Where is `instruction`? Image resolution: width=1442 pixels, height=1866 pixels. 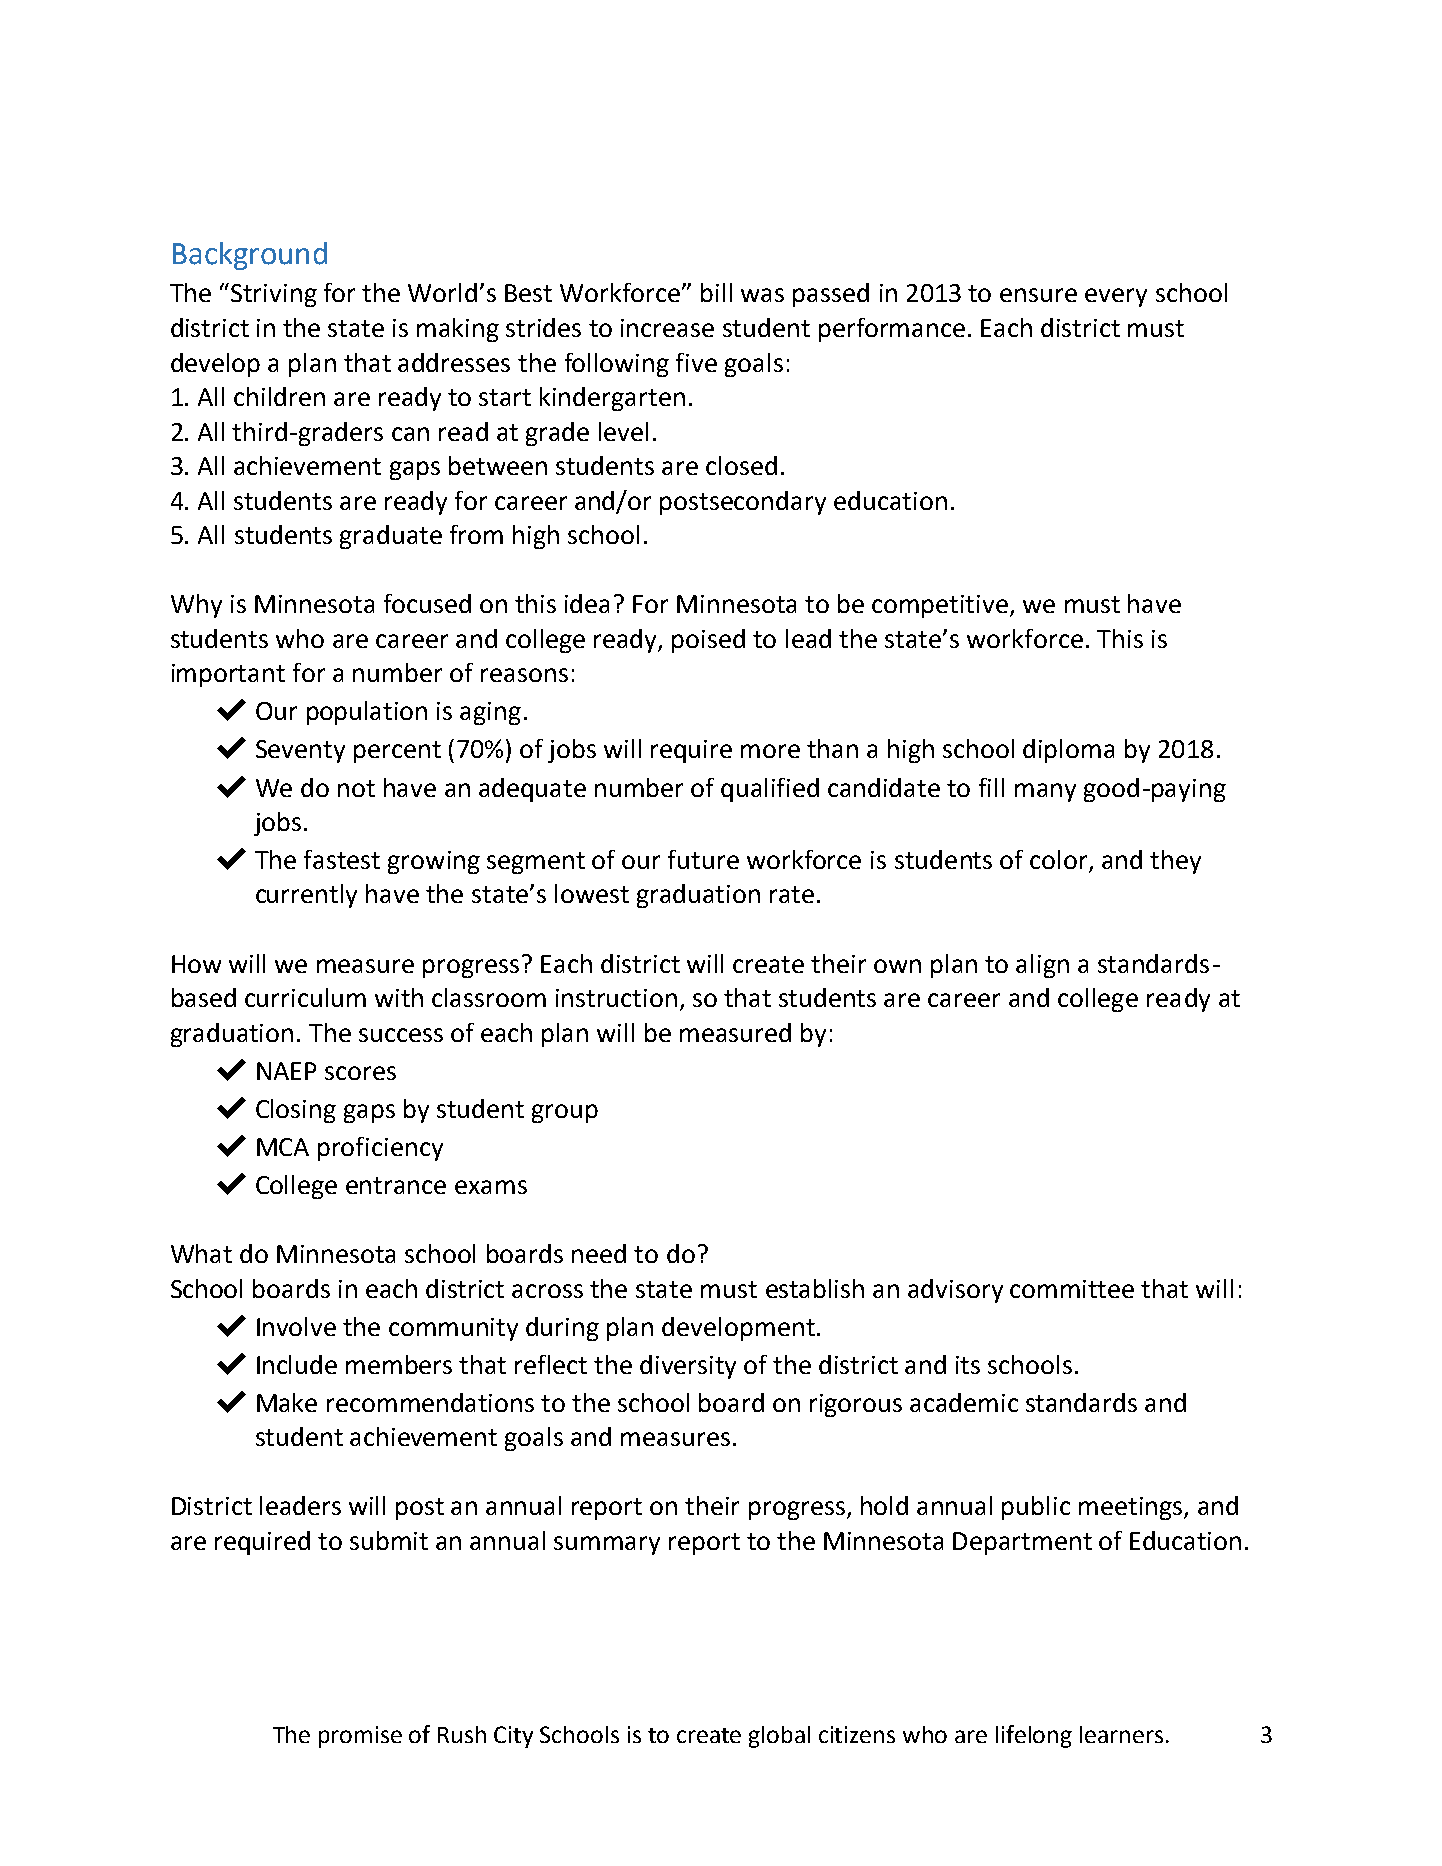
instruction is located at coordinates (616, 998).
